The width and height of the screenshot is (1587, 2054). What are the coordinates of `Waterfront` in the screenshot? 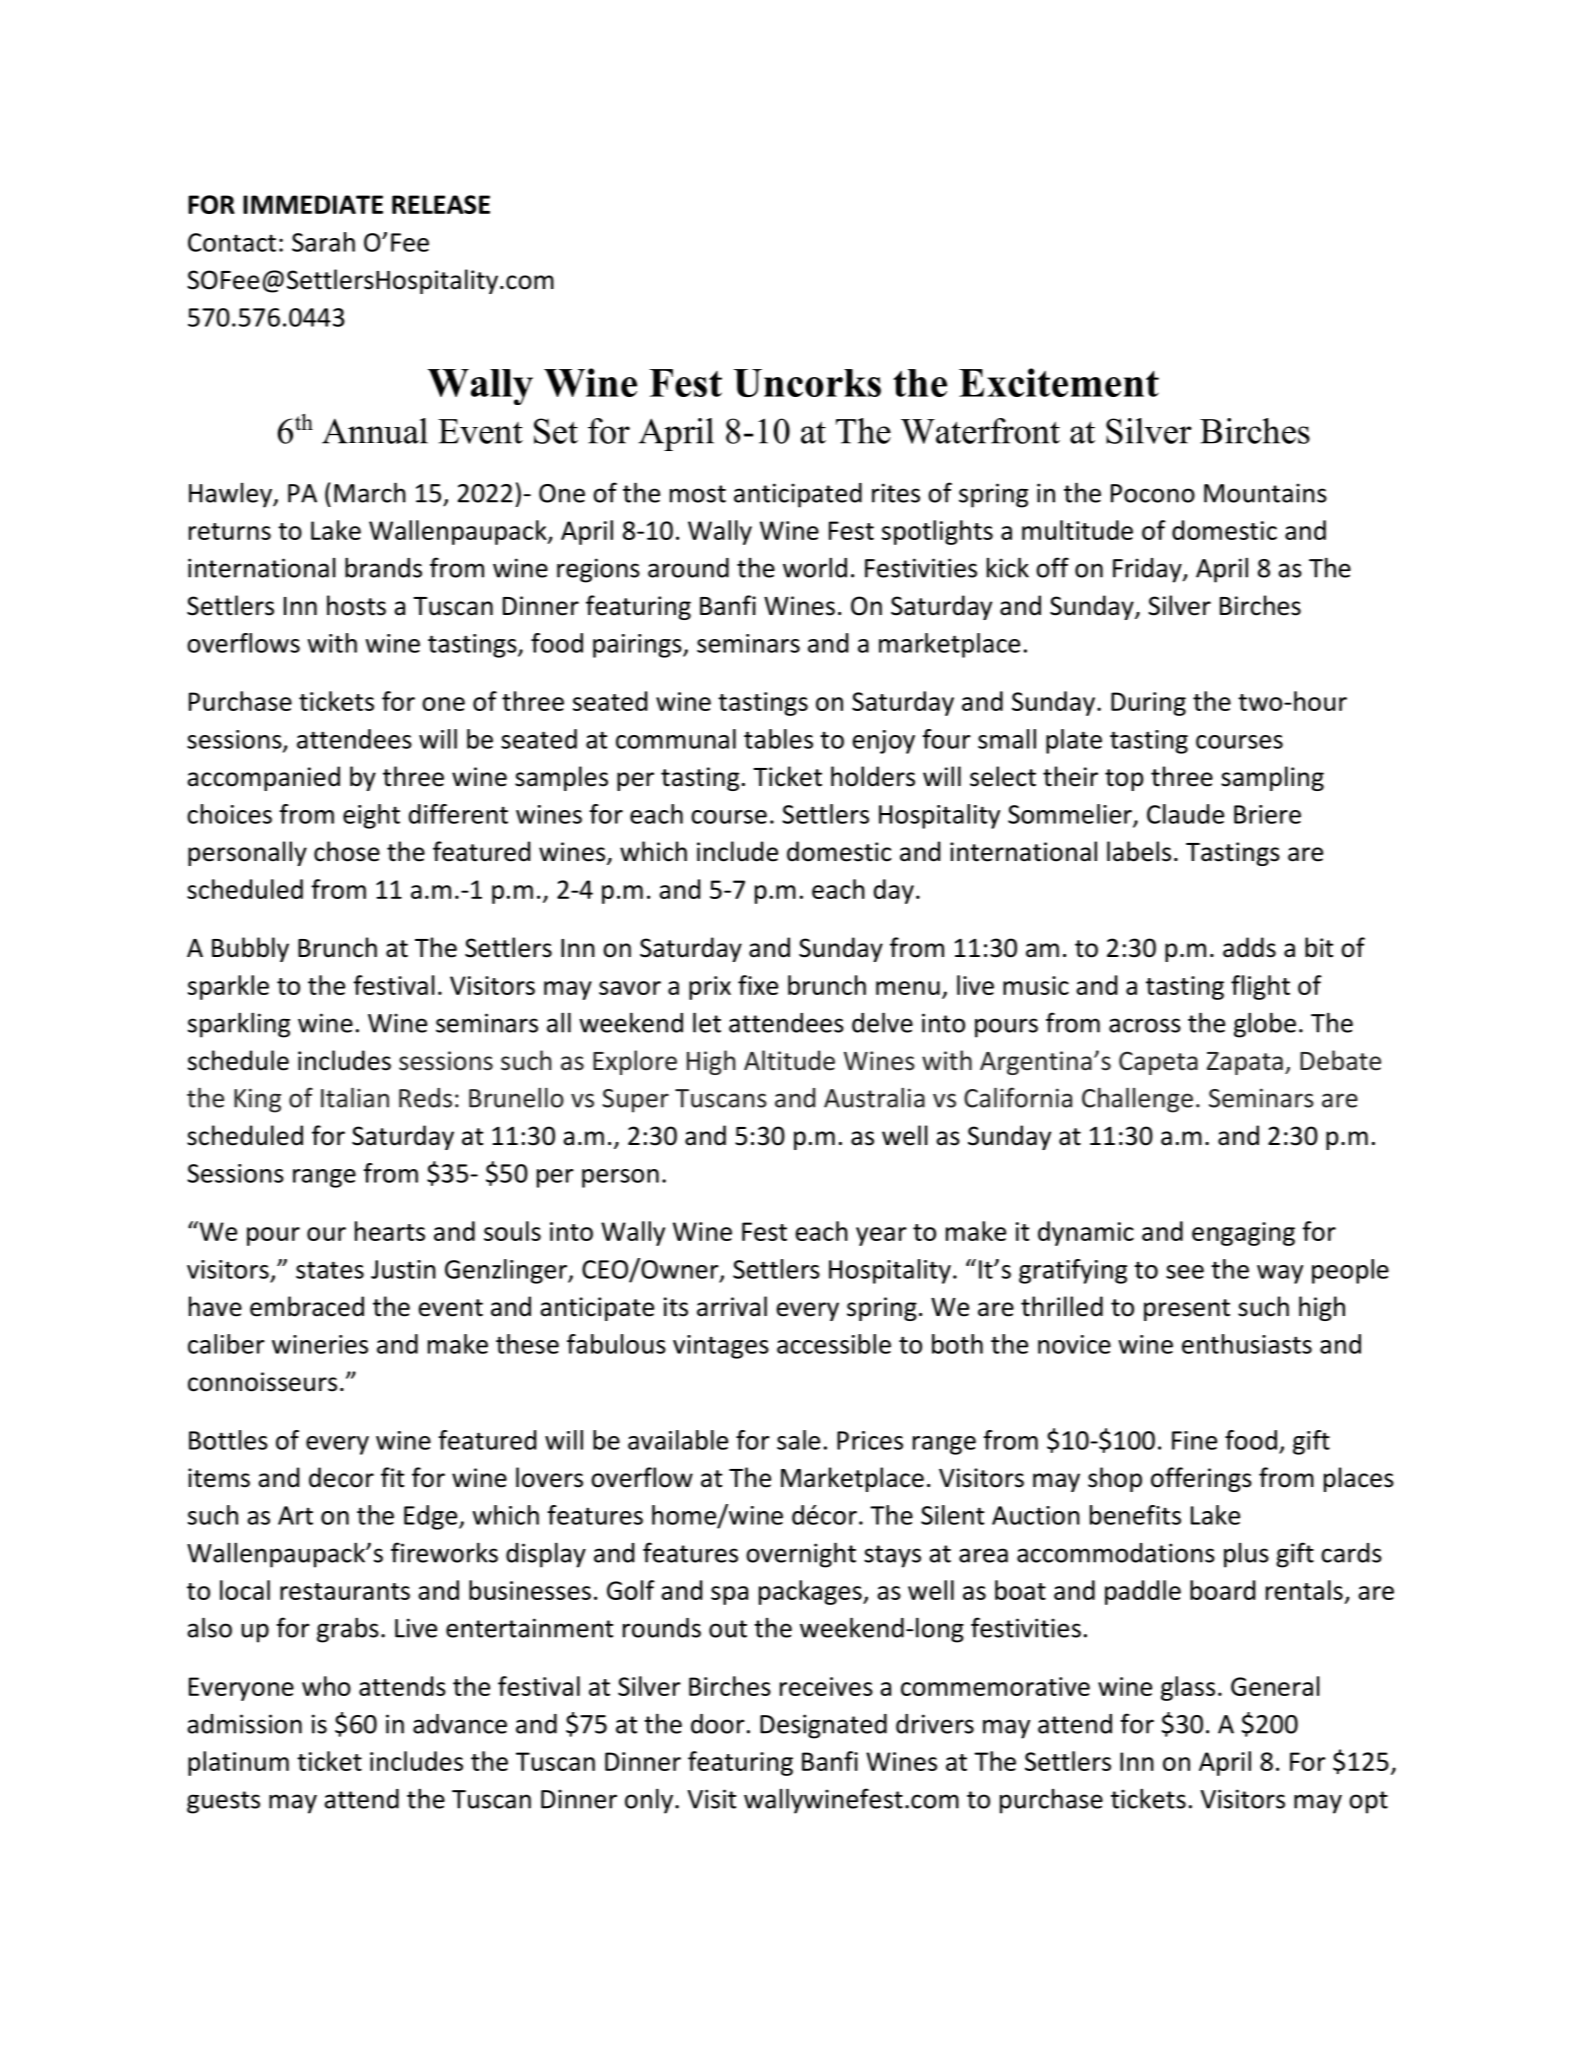 It's located at (980, 431).
